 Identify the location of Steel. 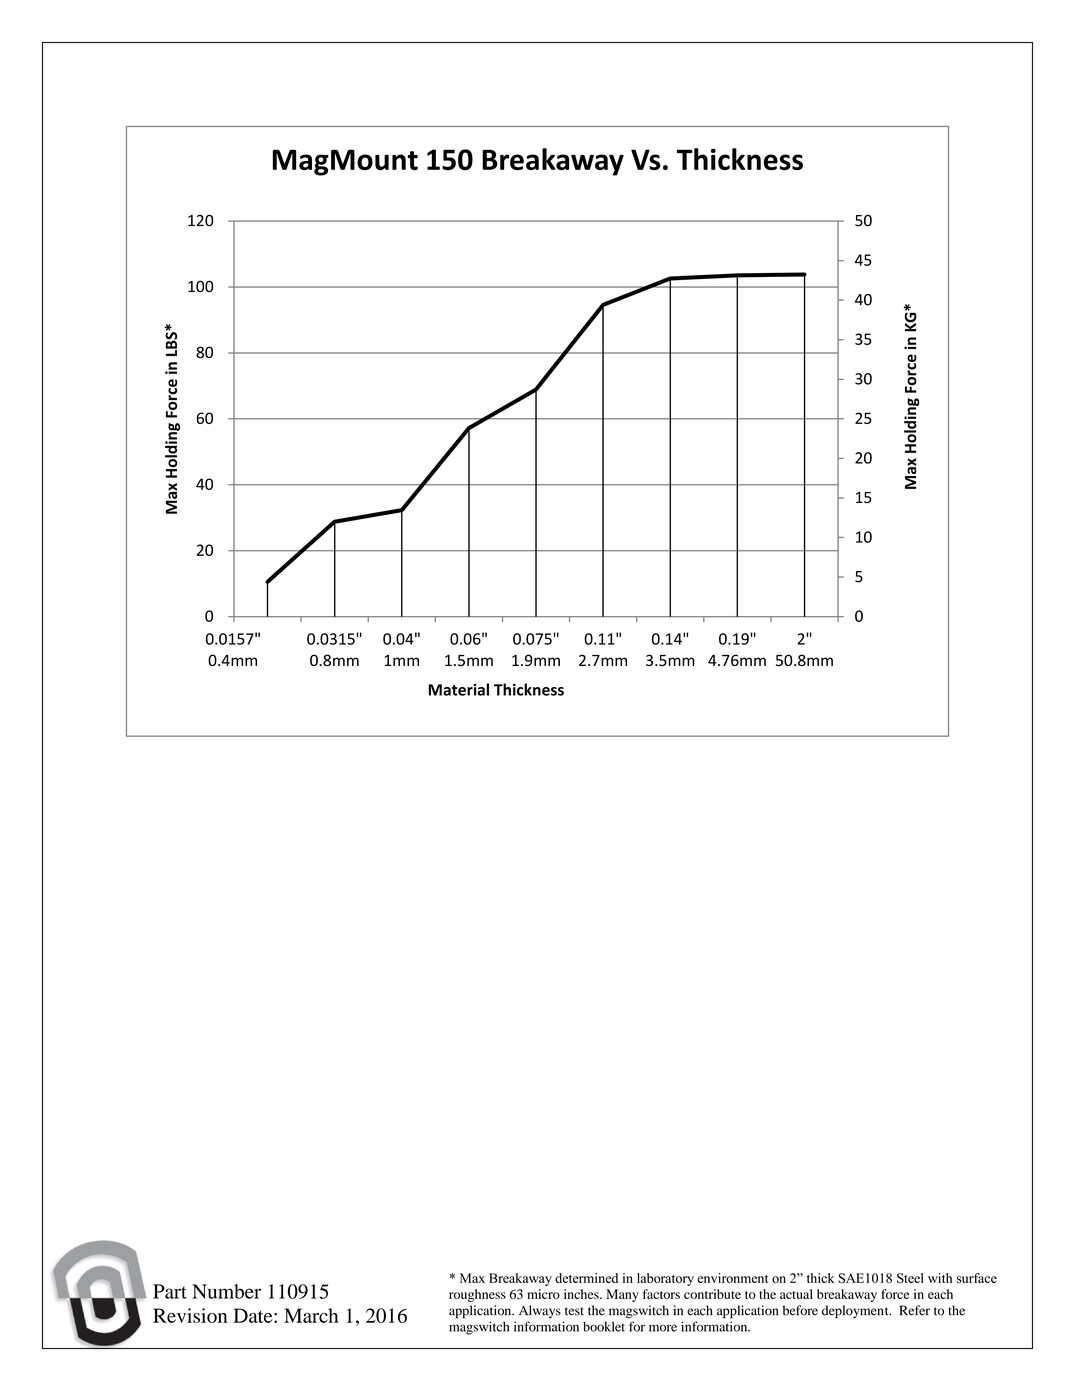
(910, 1278).
